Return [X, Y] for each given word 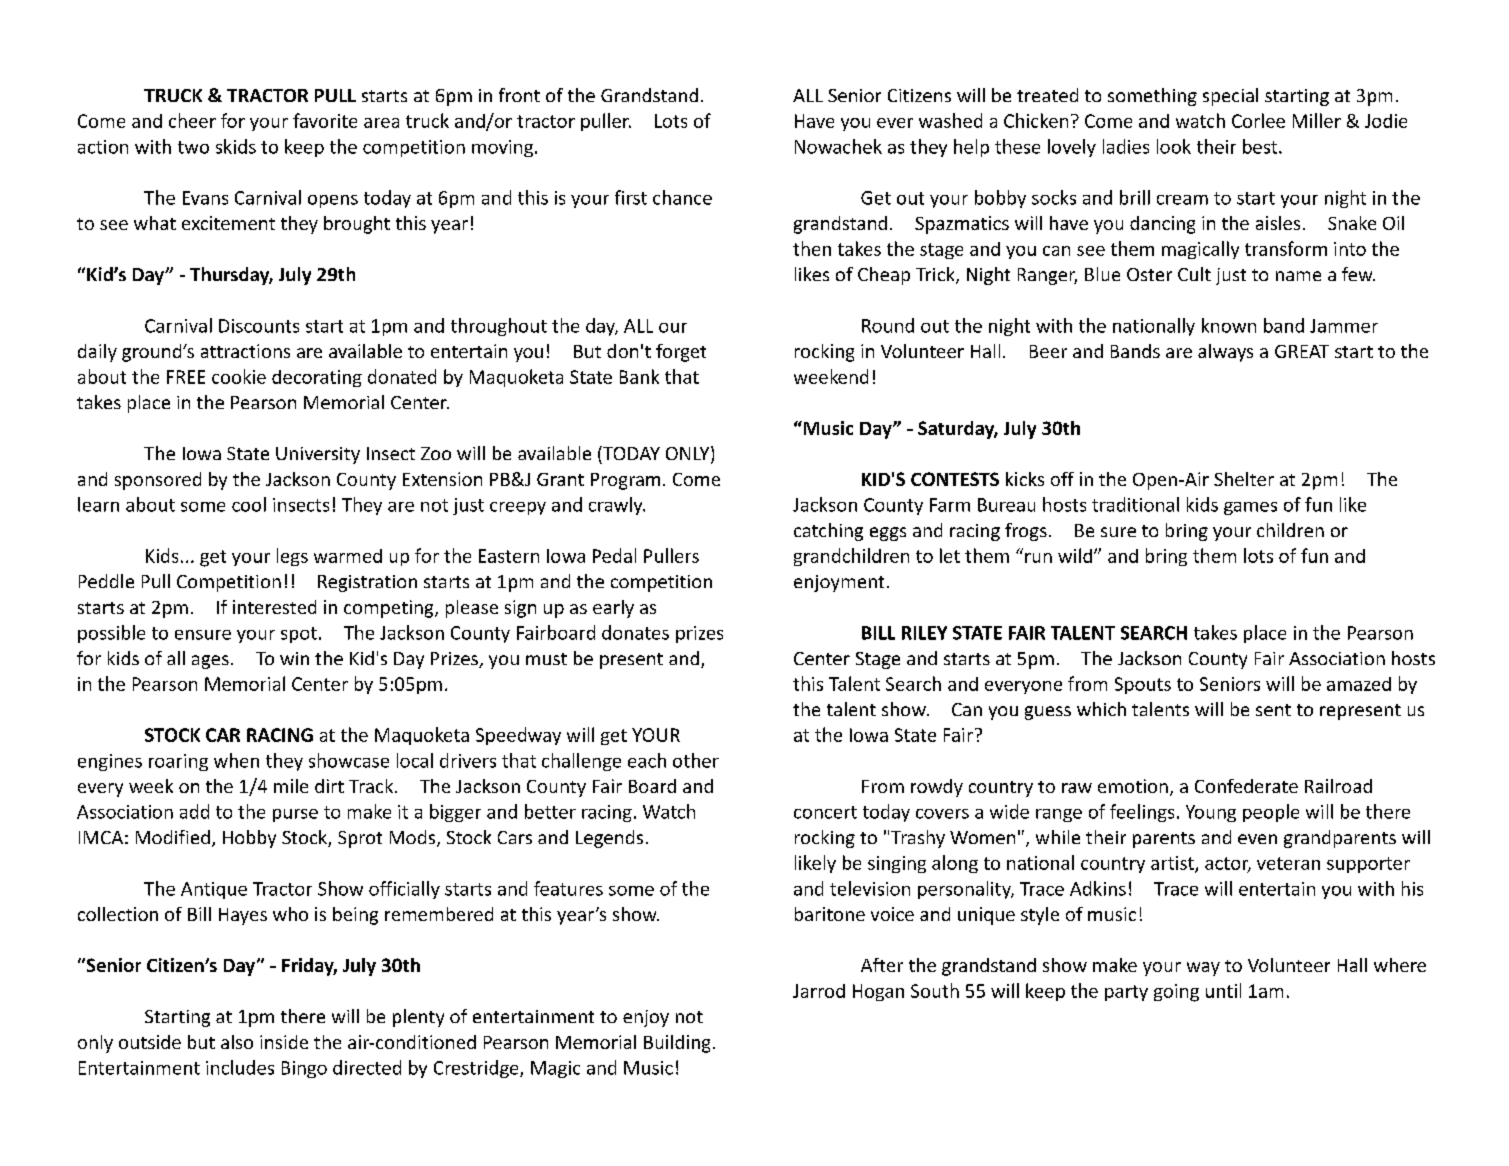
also [237, 1042]
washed [950, 120]
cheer [192, 120]
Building [677, 1044]
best [1261, 146]
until [1223, 990]
